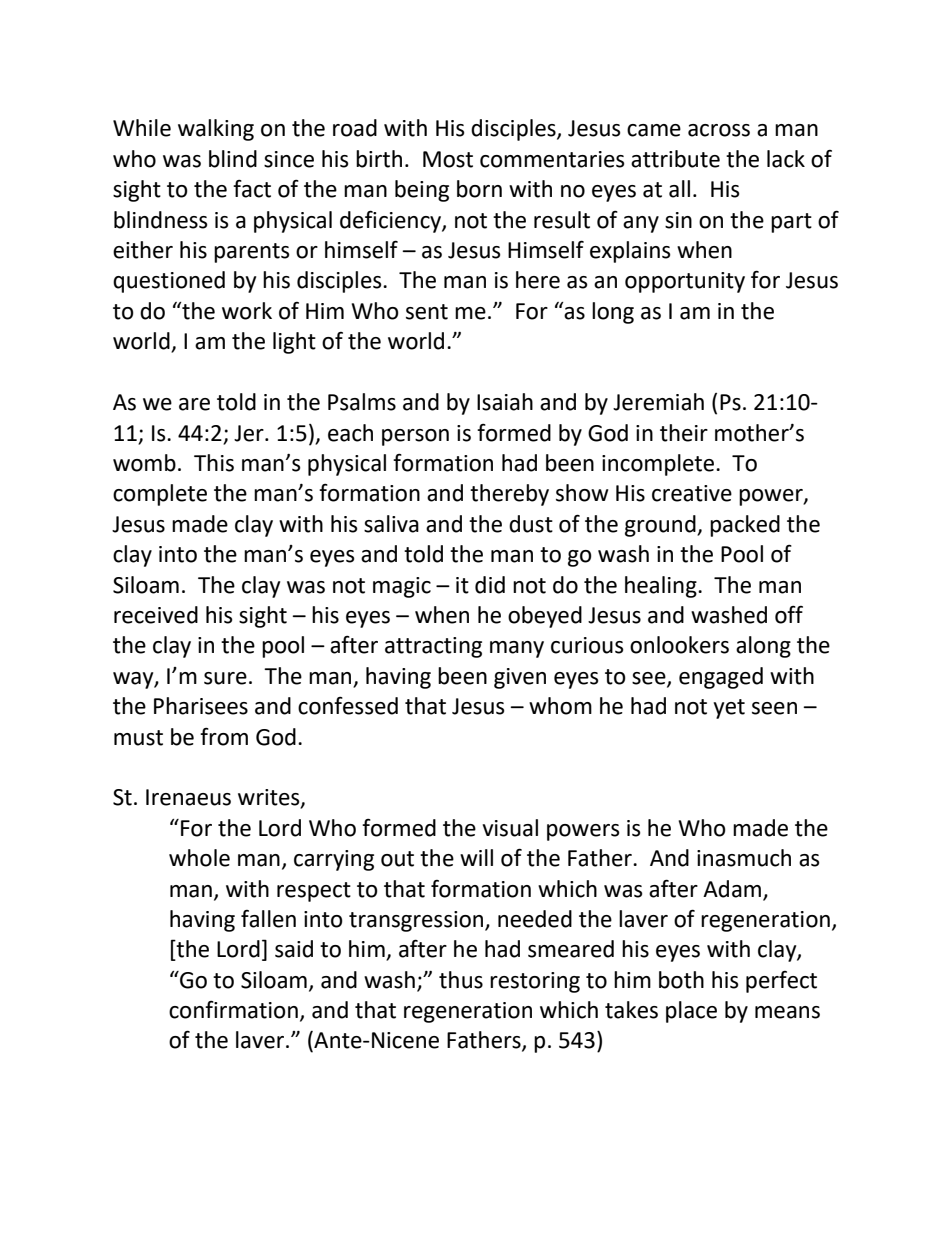  Describe the element at coordinates (658, 402) in the page. I see `Jeremiah` at that location.
